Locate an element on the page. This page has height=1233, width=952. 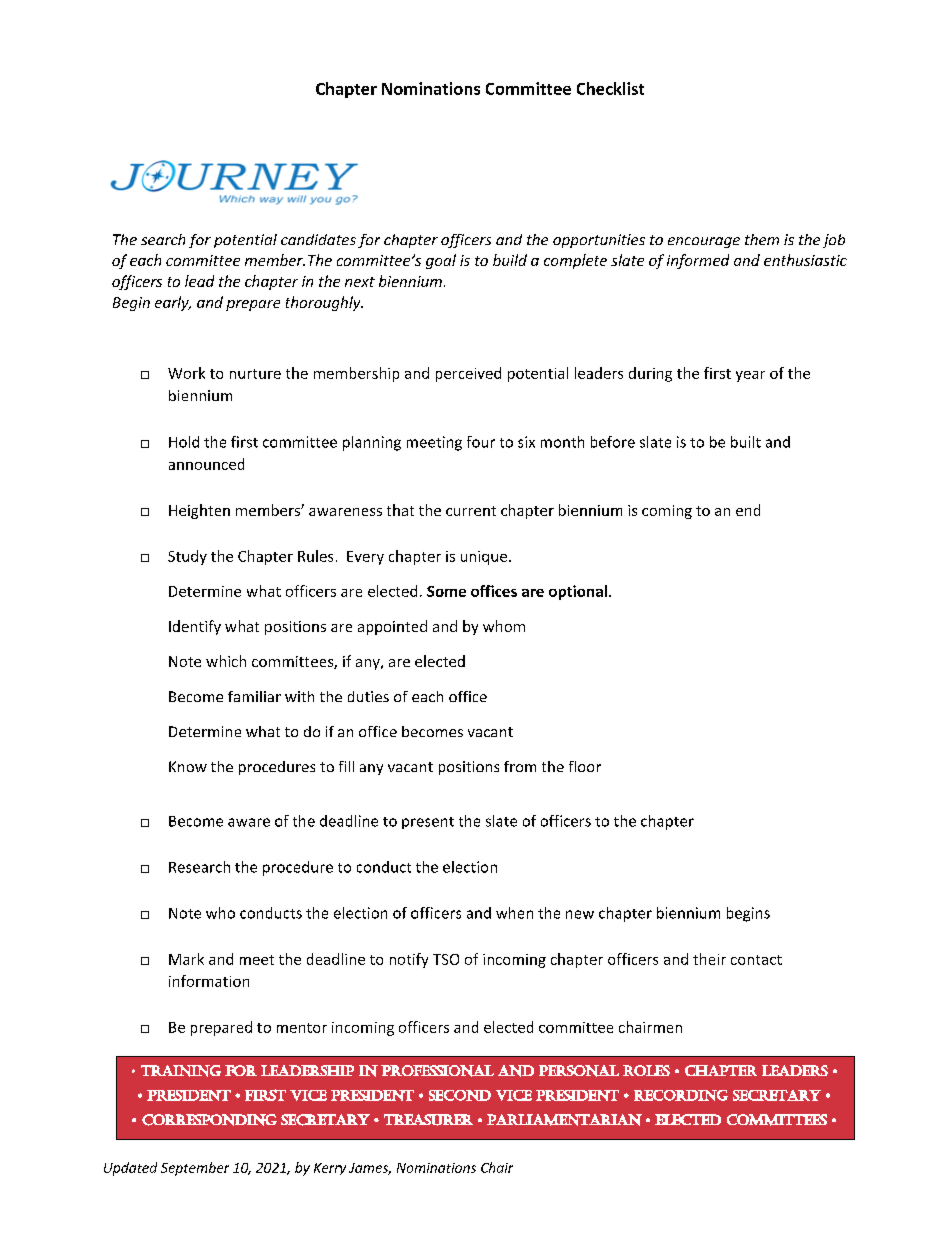
them is located at coordinates (762, 239).
